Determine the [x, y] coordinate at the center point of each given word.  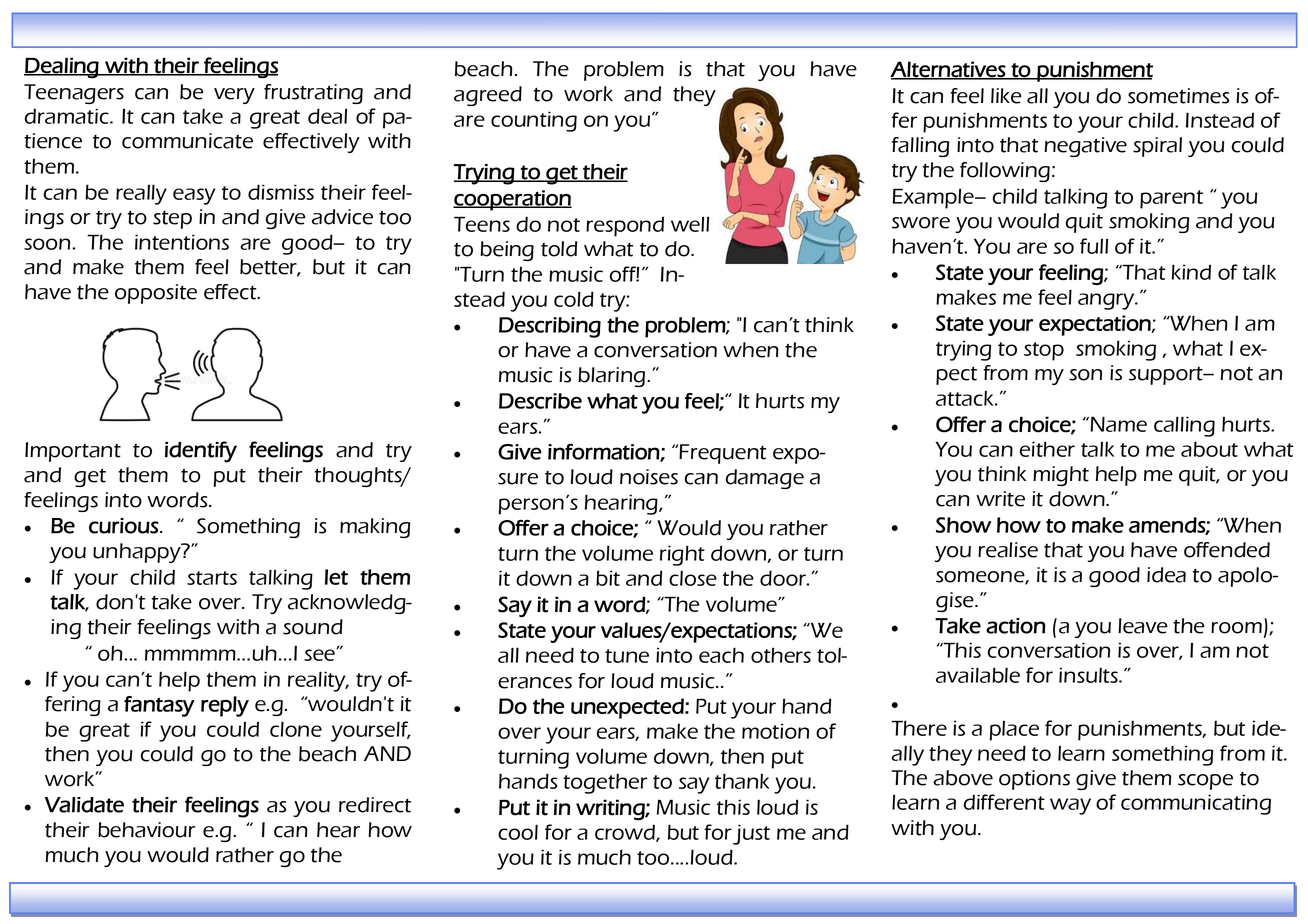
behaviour [146, 830]
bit [608, 578]
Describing [550, 327]
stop [1044, 351]
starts [212, 578]
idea [1166, 575]
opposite [156, 294]
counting [534, 121]
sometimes [1178, 96]
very [234, 96]
